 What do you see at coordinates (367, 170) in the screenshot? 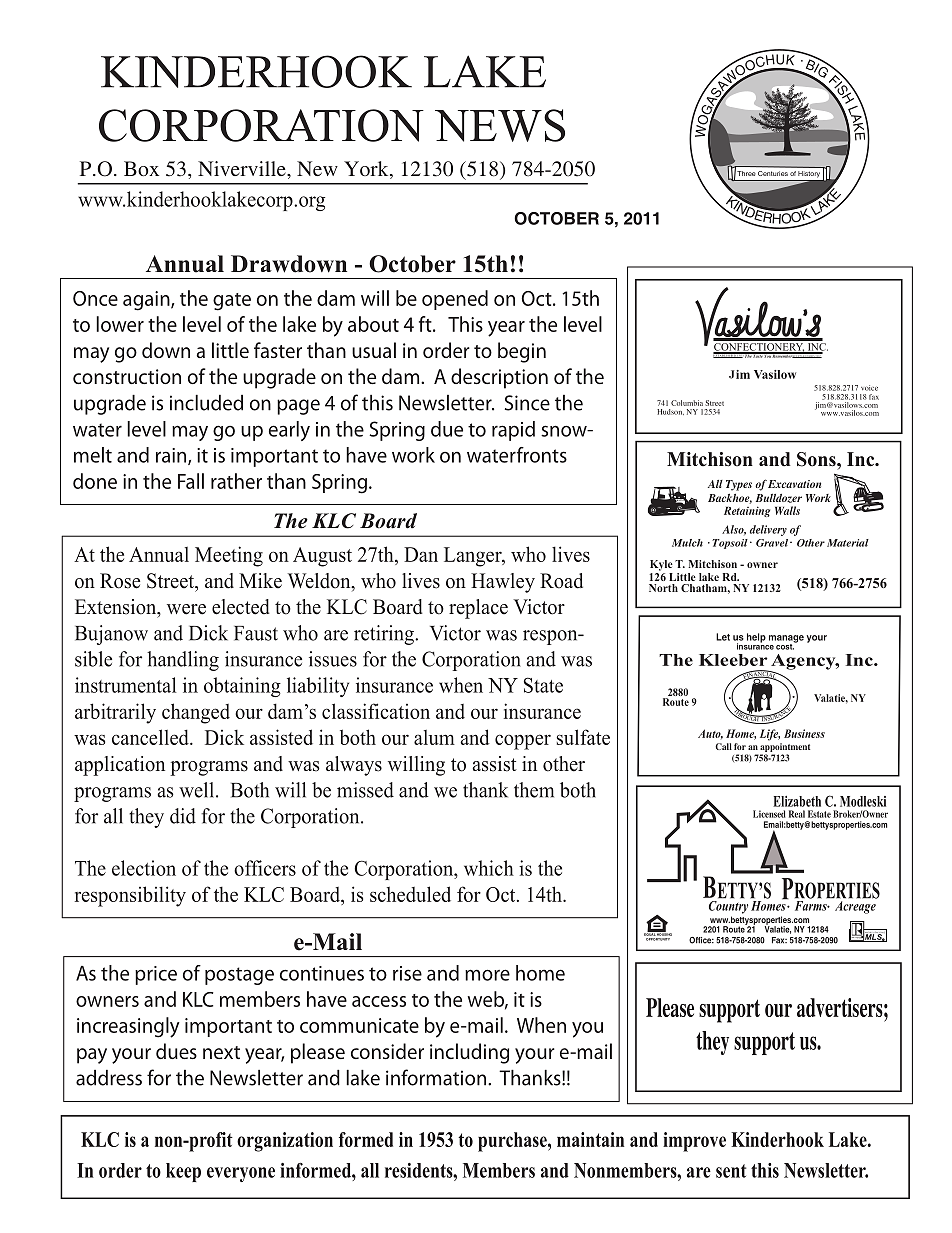
I see `York` at bounding box center [367, 170].
